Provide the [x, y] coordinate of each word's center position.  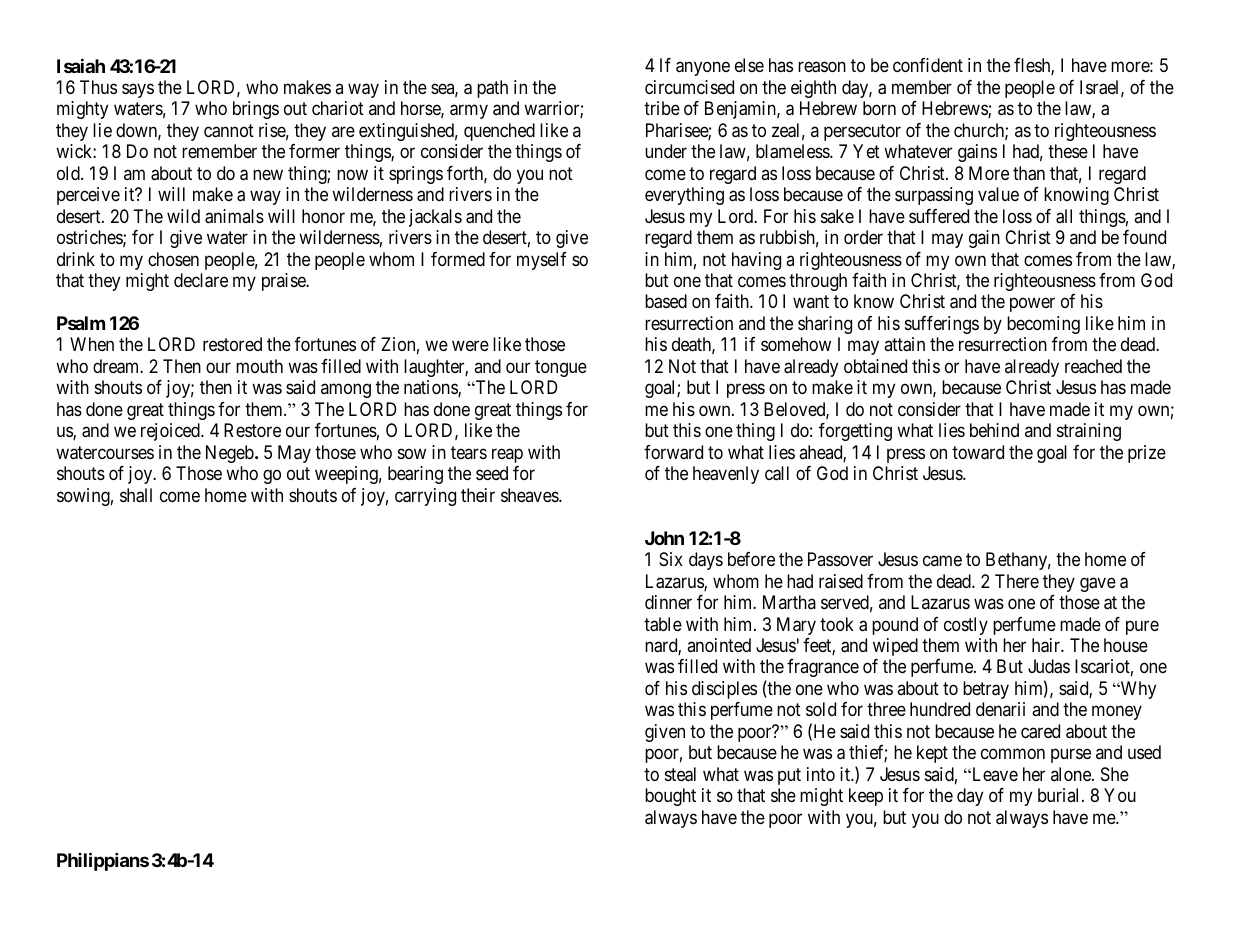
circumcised [689, 87]
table [663, 624]
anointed [719, 645]
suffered [939, 216]
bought [670, 797]
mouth [259, 366]
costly [966, 626]
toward [978, 452]
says [138, 90]
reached [1093, 366]
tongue [561, 368]
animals [234, 216]
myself [542, 261]
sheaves [530, 495]
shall [136, 495]
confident [928, 65]
